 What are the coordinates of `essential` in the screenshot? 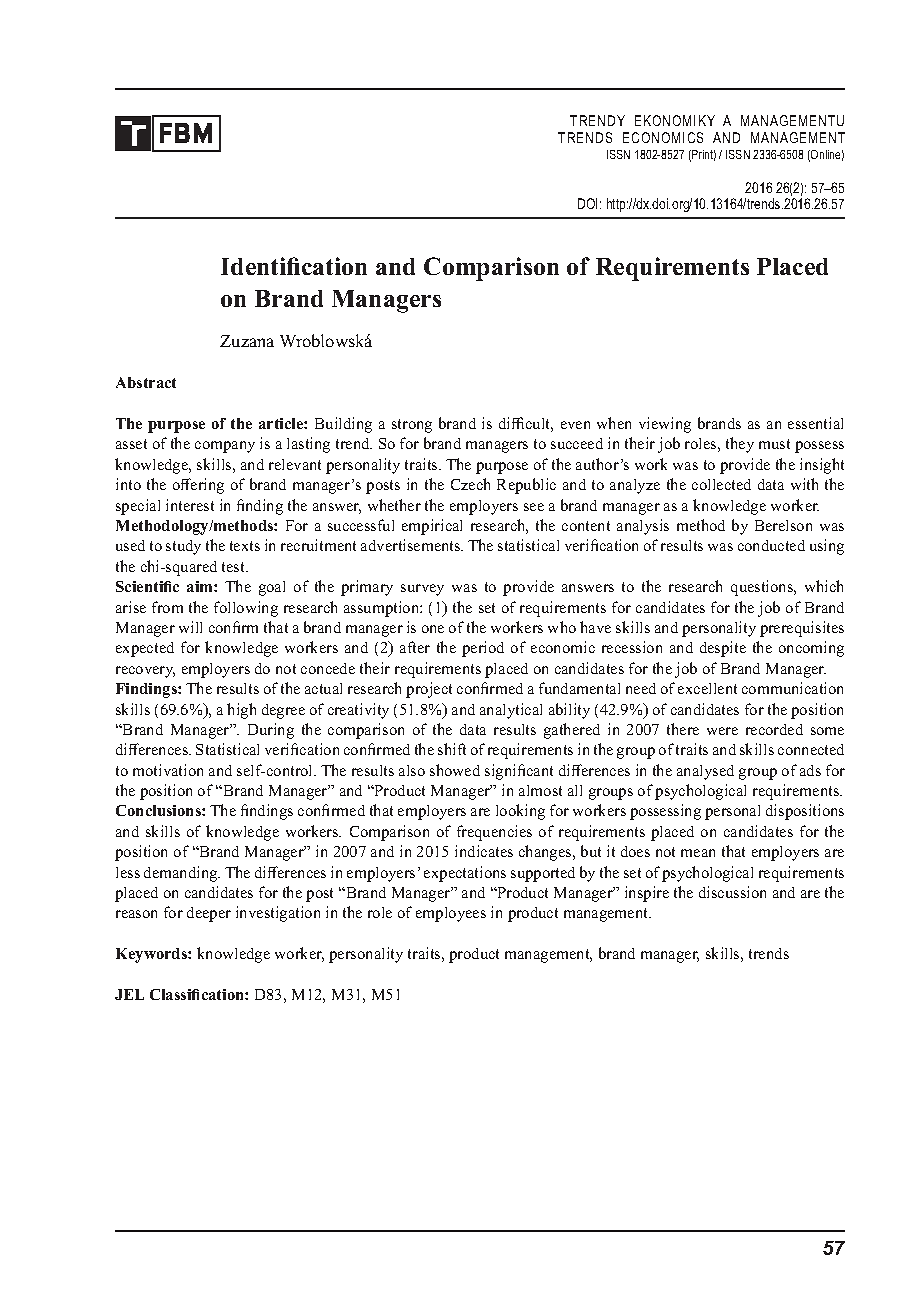 It's located at (815, 423).
